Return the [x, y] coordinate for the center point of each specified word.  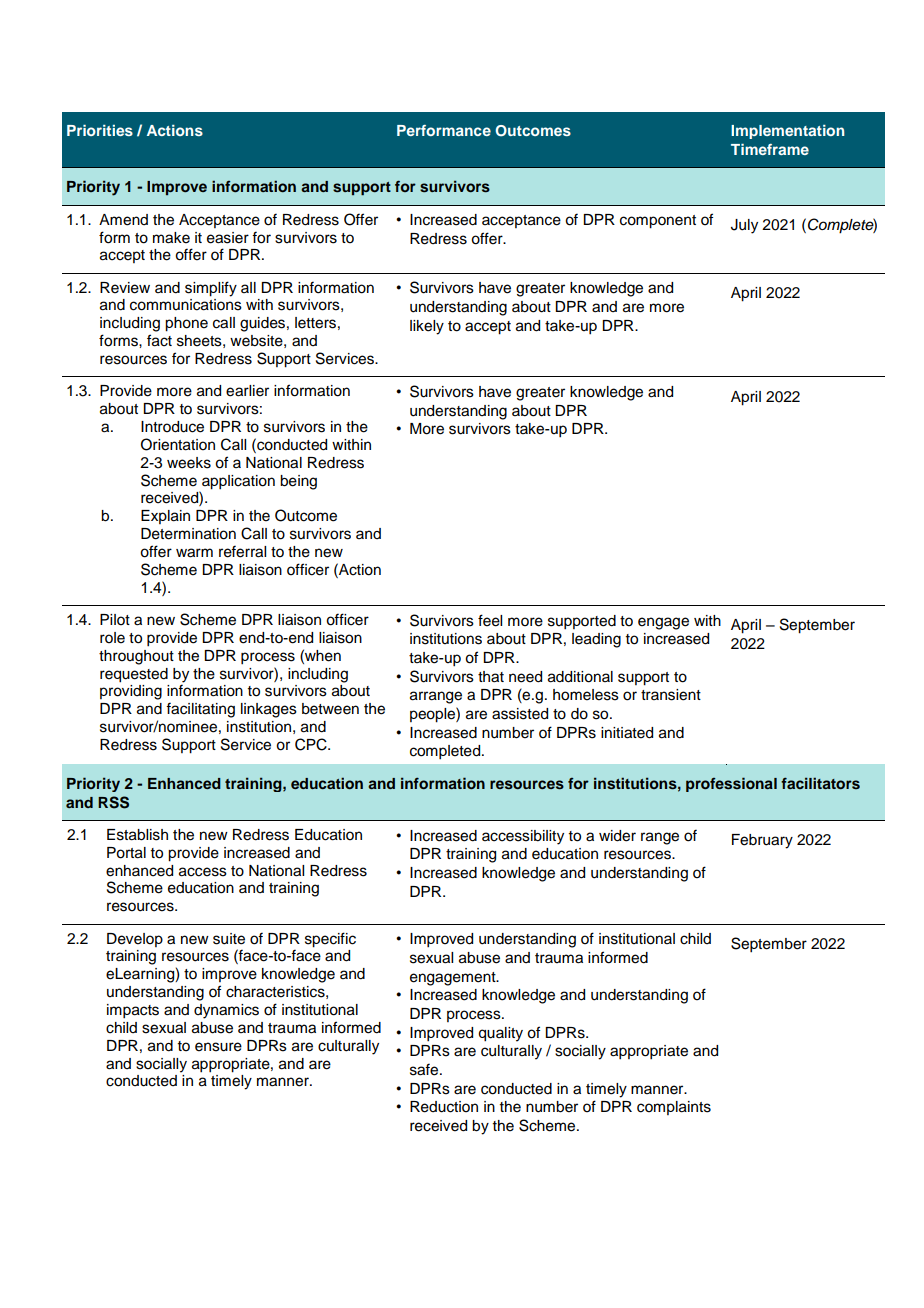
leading [596, 640]
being [298, 482]
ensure [218, 1047]
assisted [520, 714]
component [658, 222]
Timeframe [770, 149]
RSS [113, 802]
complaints [674, 1108]
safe [425, 1069]
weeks [189, 463]
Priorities [100, 130]
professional [731, 784]
